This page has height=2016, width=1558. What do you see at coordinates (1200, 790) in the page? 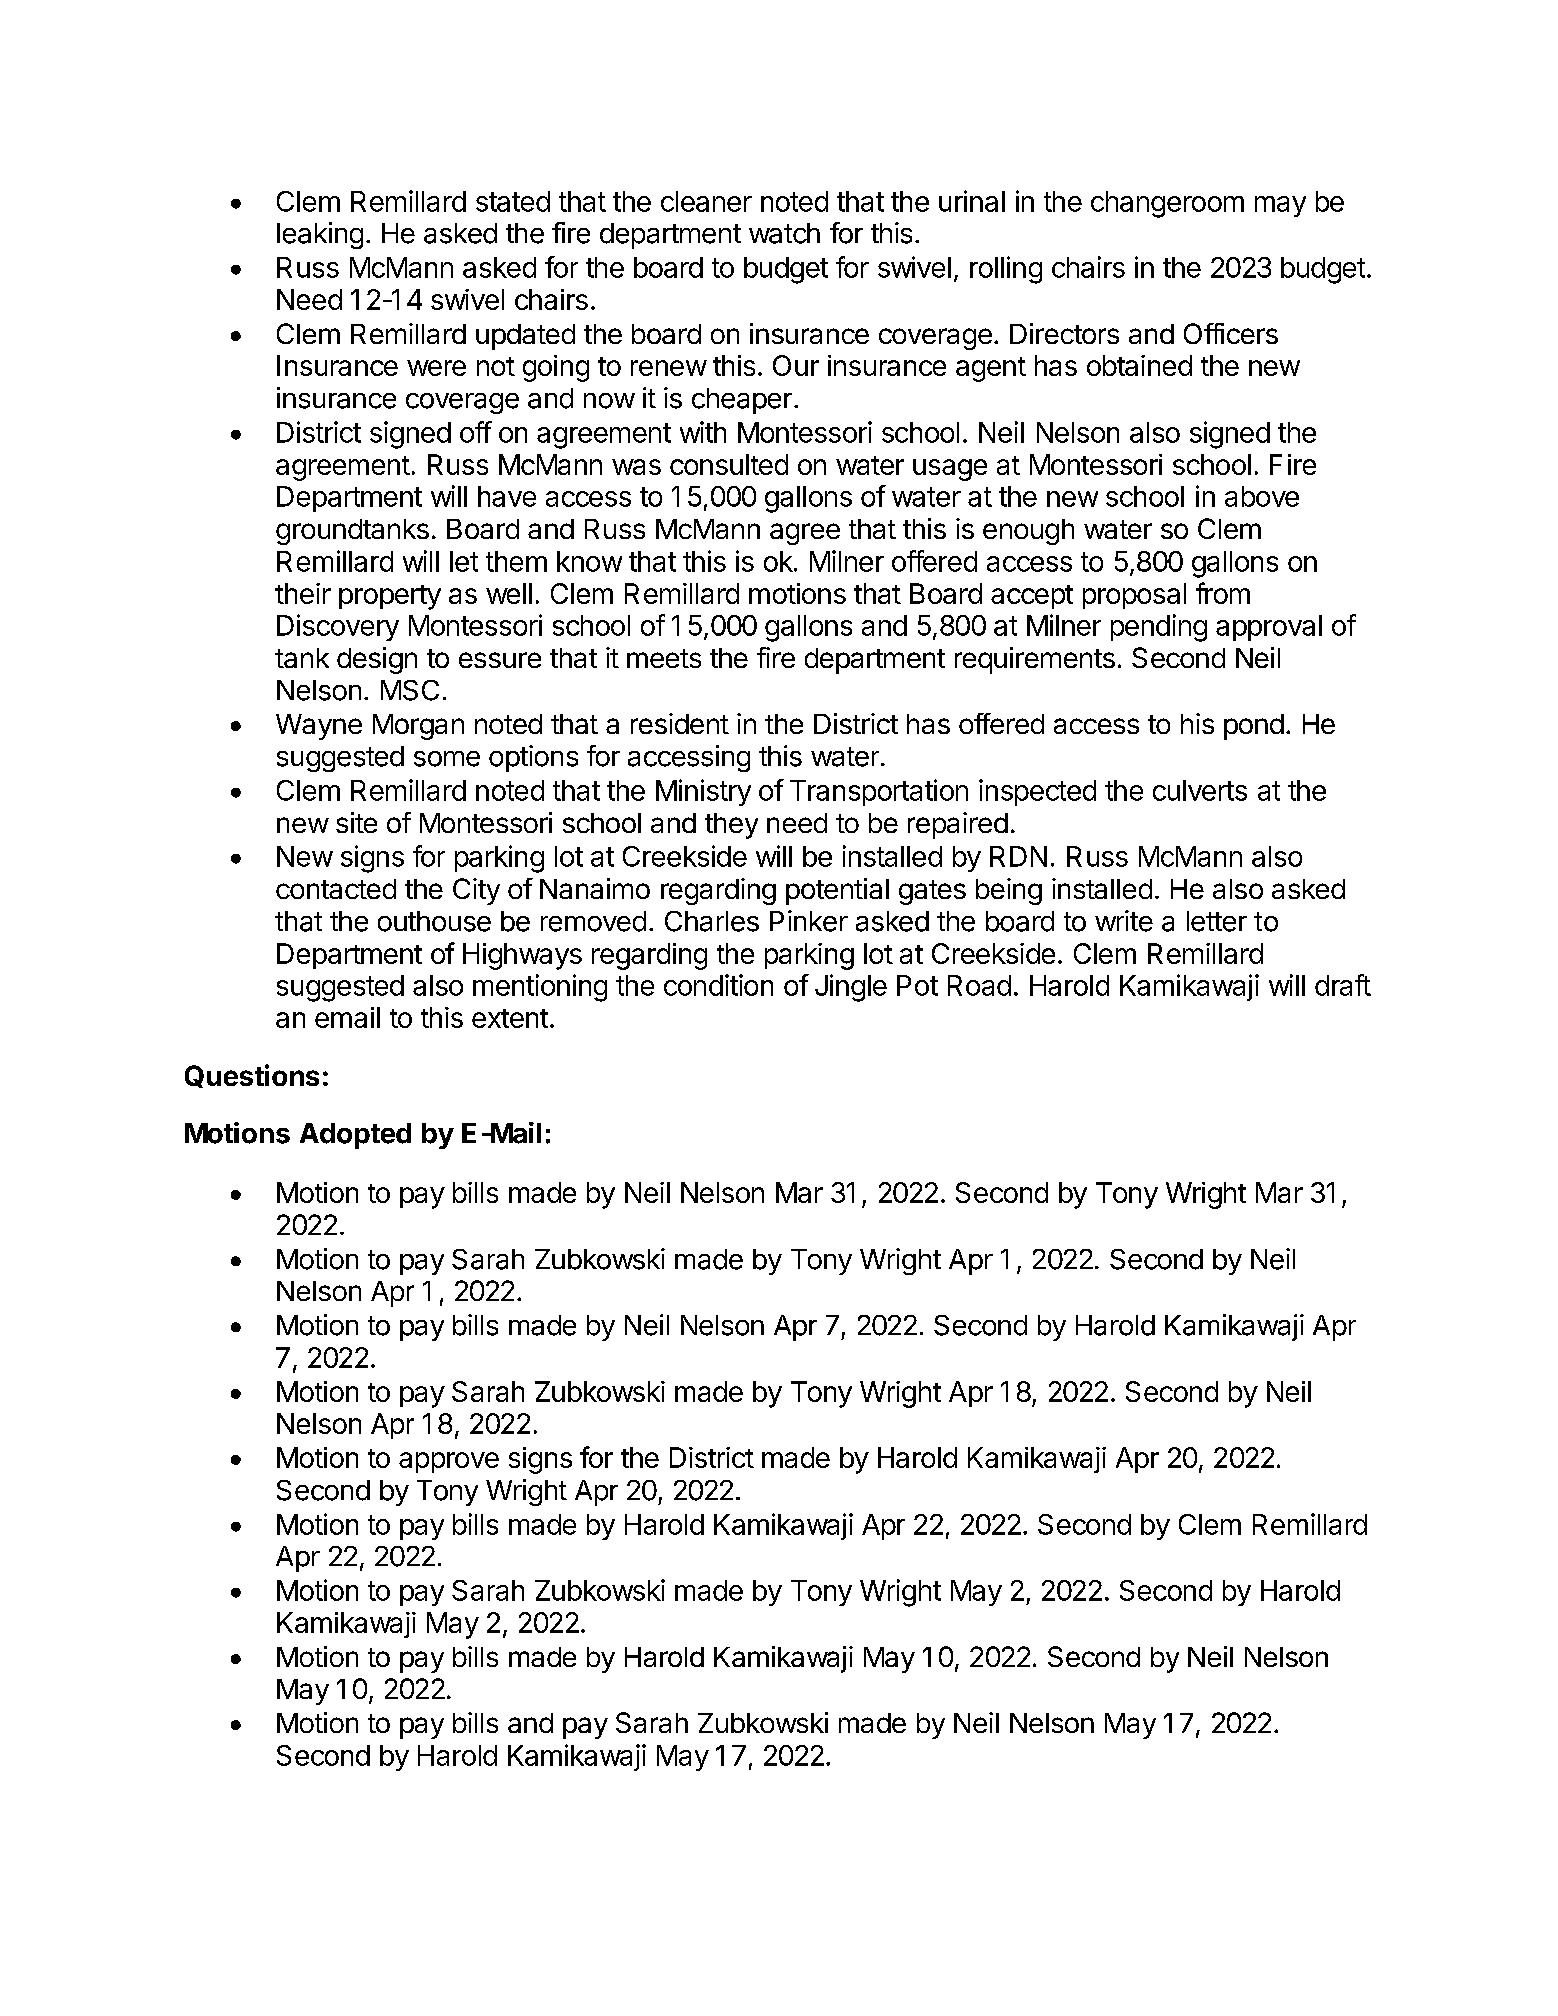
I see `culverts` at bounding box center [1200, 790].
